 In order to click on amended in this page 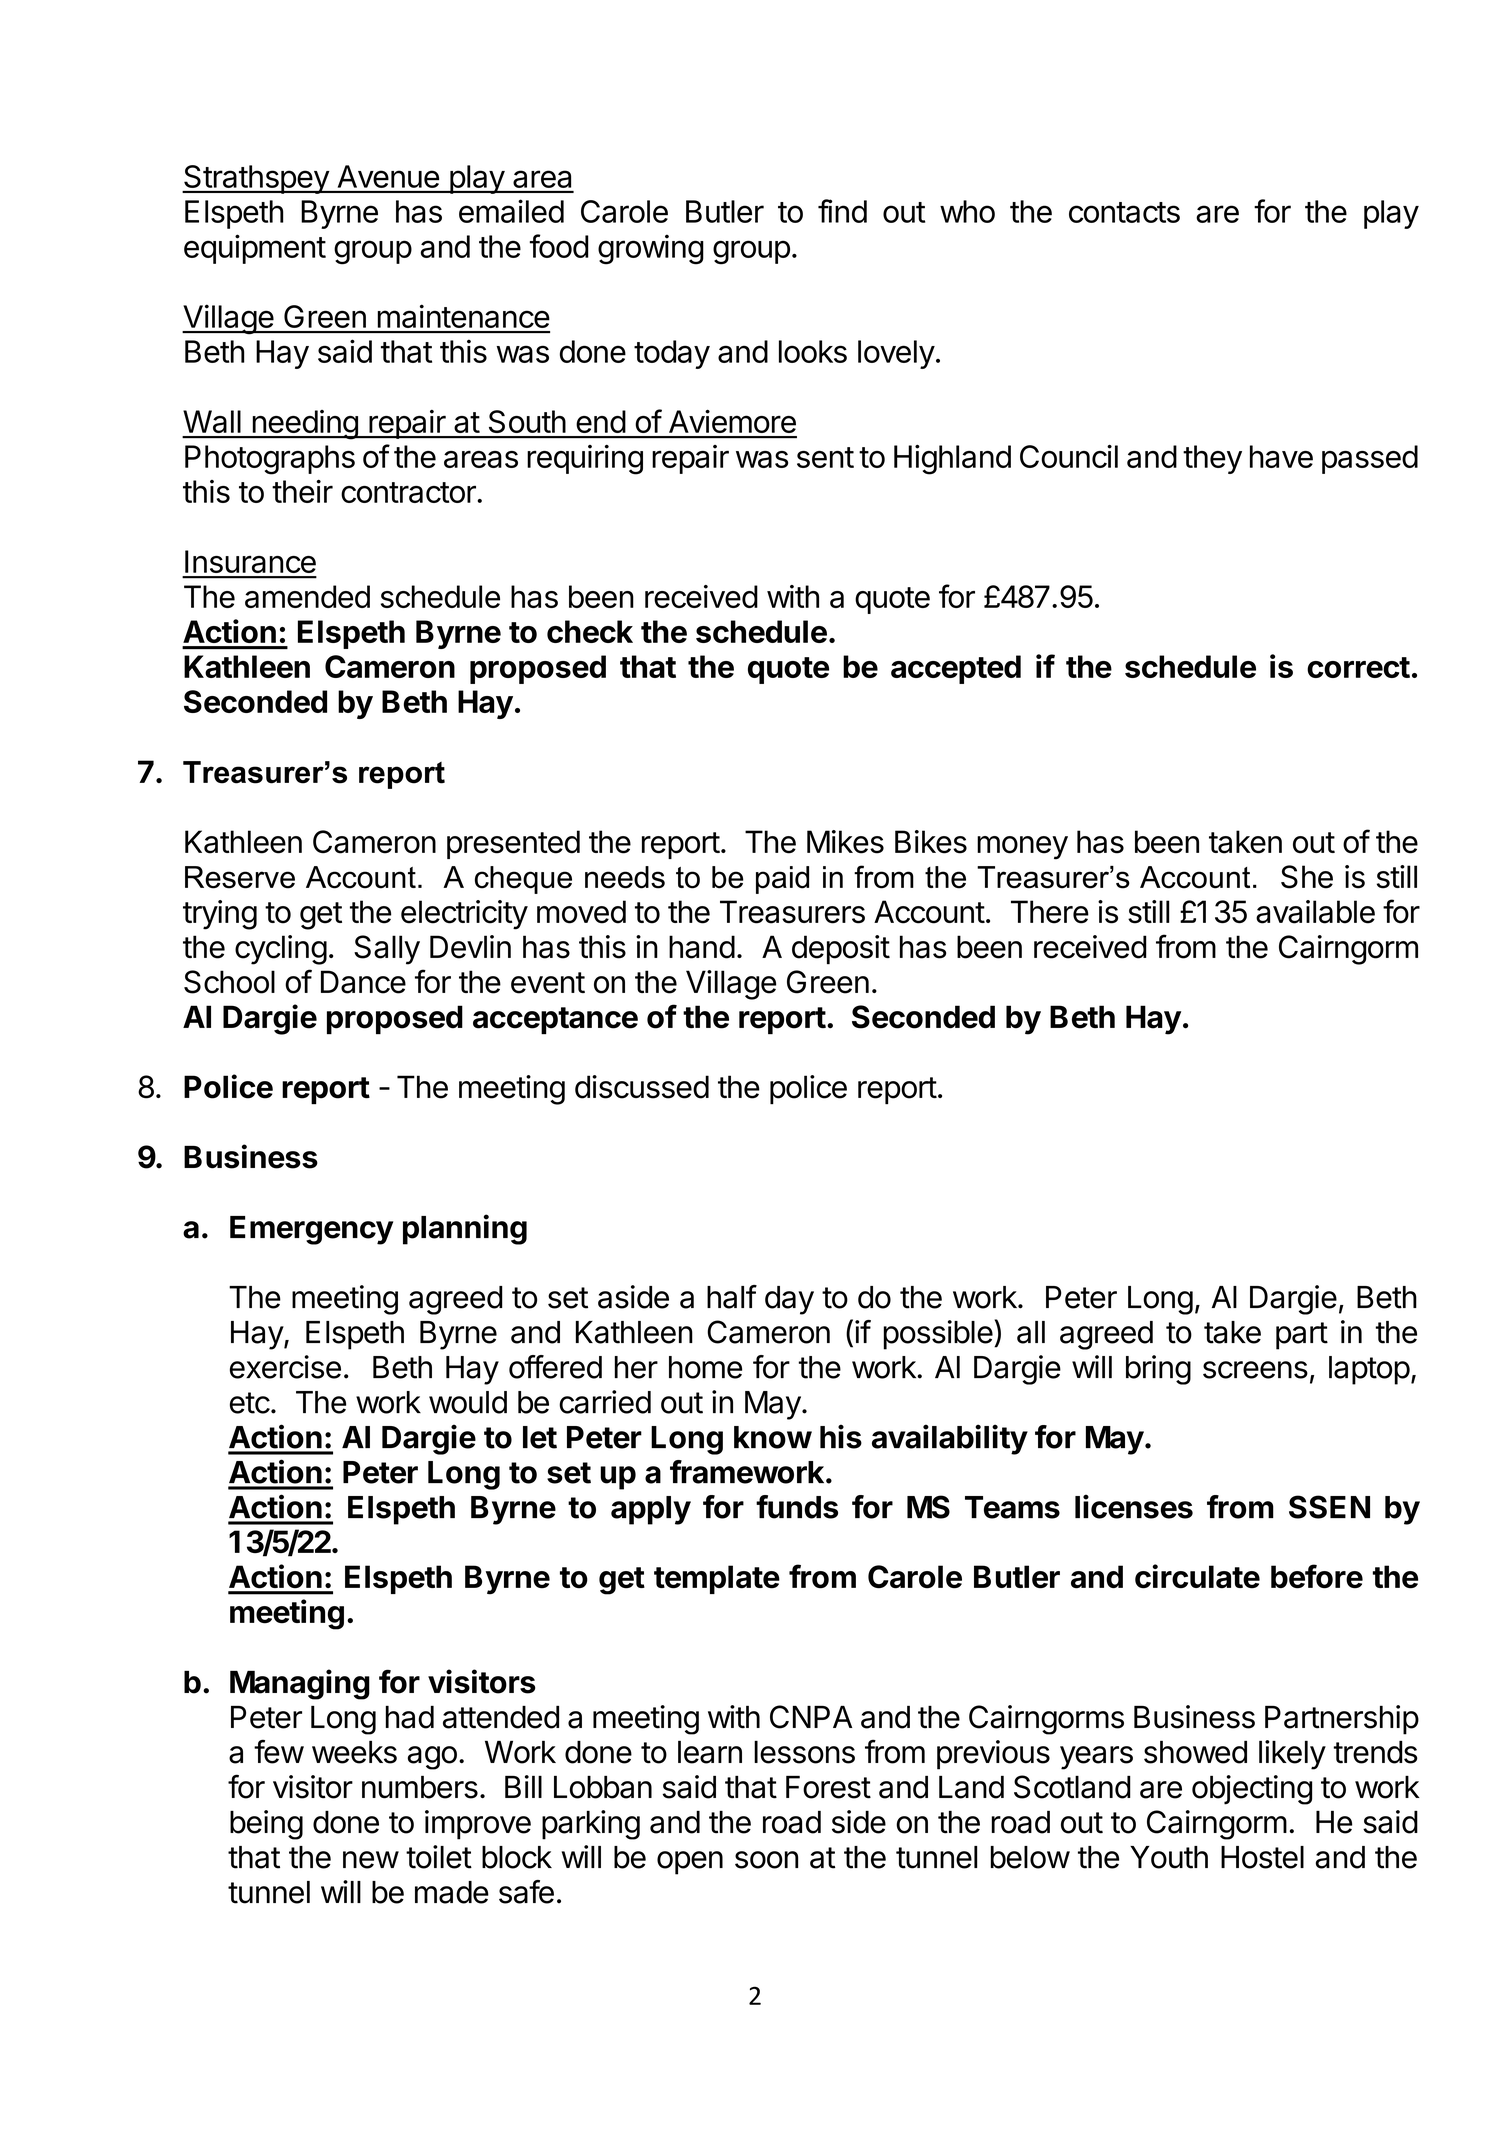, I will do `click(307, 596)`.
